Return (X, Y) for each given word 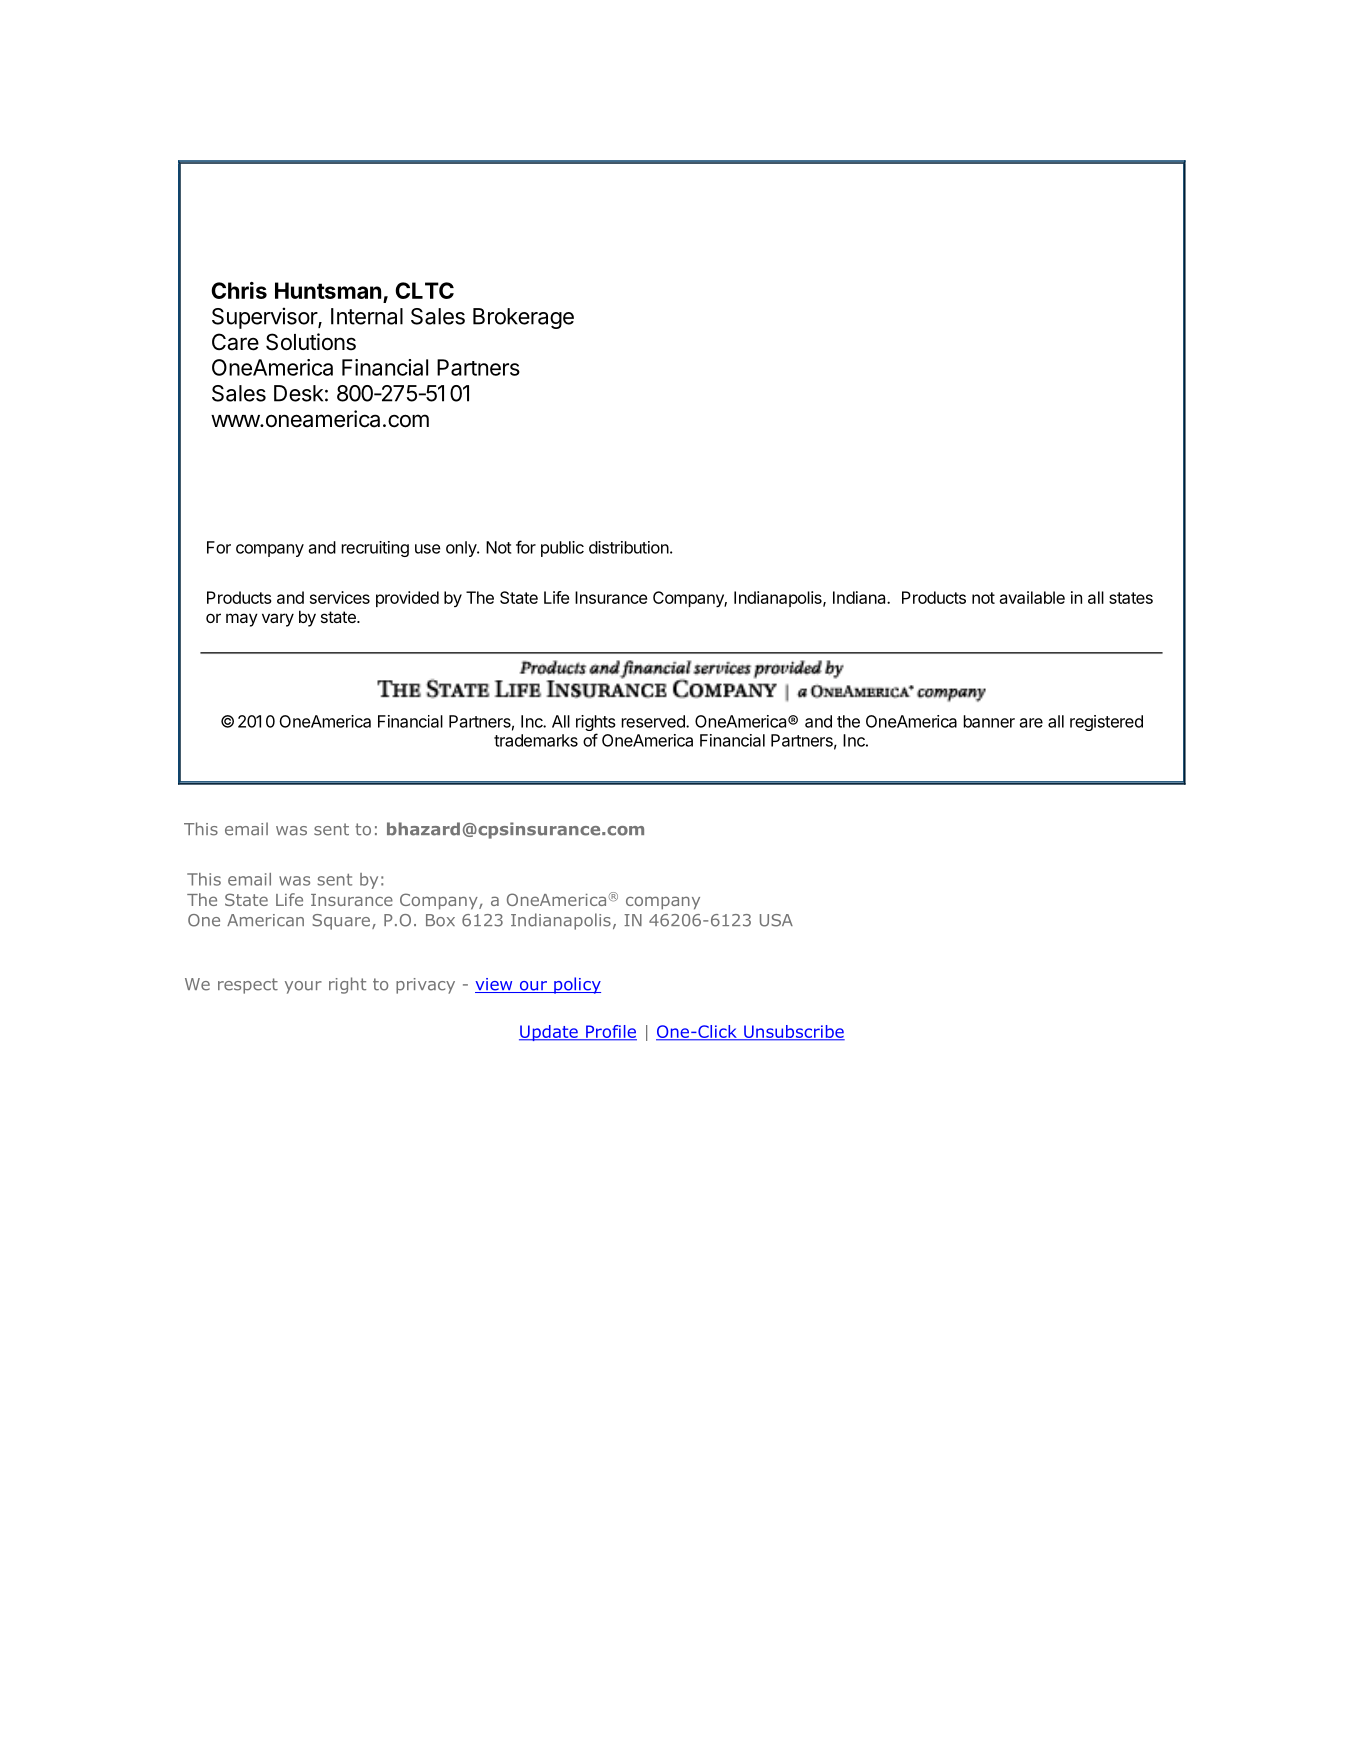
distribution (629, 547)
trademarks (536, 740)
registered (1106, 723)
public (562, 549)
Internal (367, 316)
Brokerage (523, 318)
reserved (654, 721)
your (303, 987)
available (1032, 597)
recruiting (375, 549)
